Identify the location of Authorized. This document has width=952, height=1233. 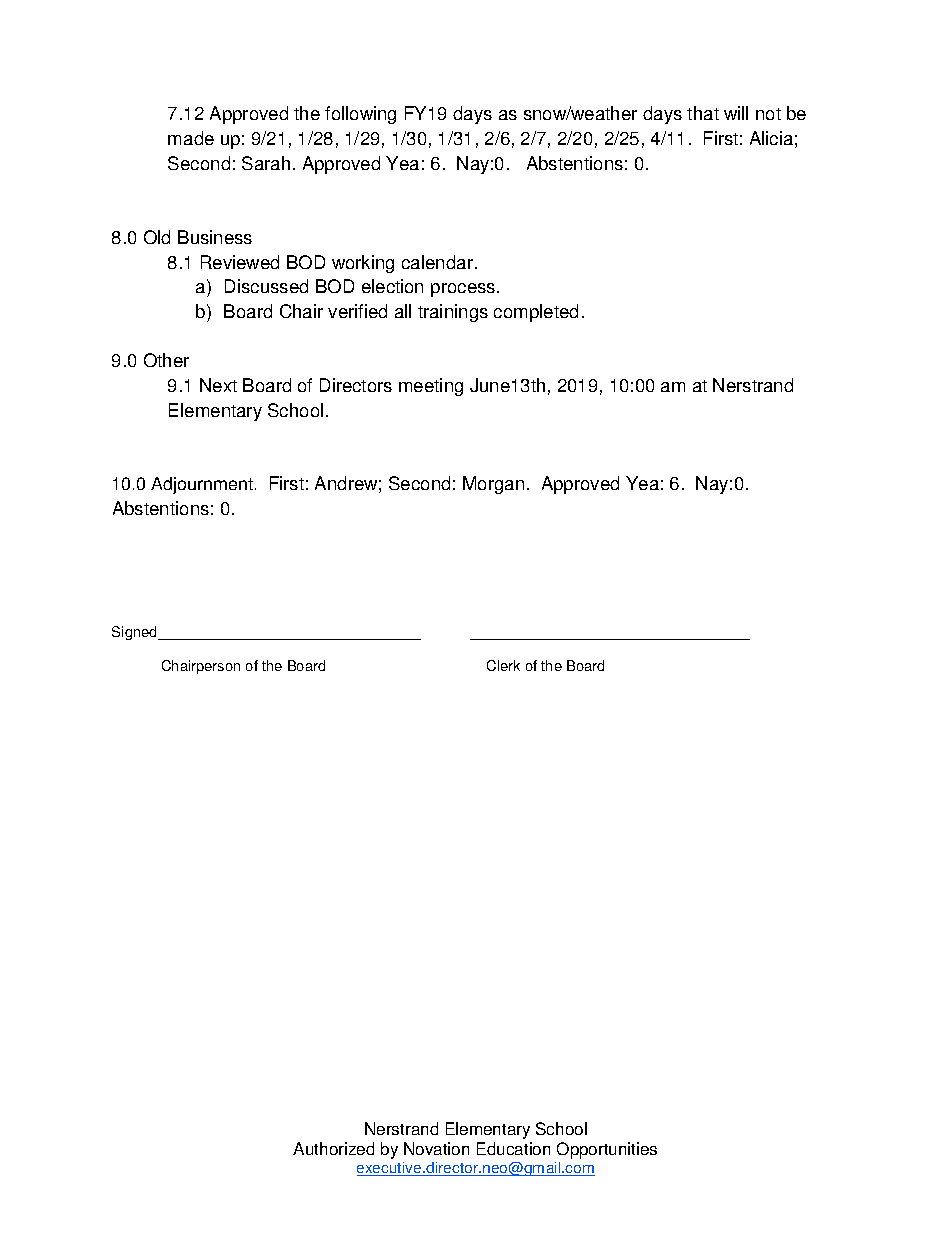
(333, 1148).
